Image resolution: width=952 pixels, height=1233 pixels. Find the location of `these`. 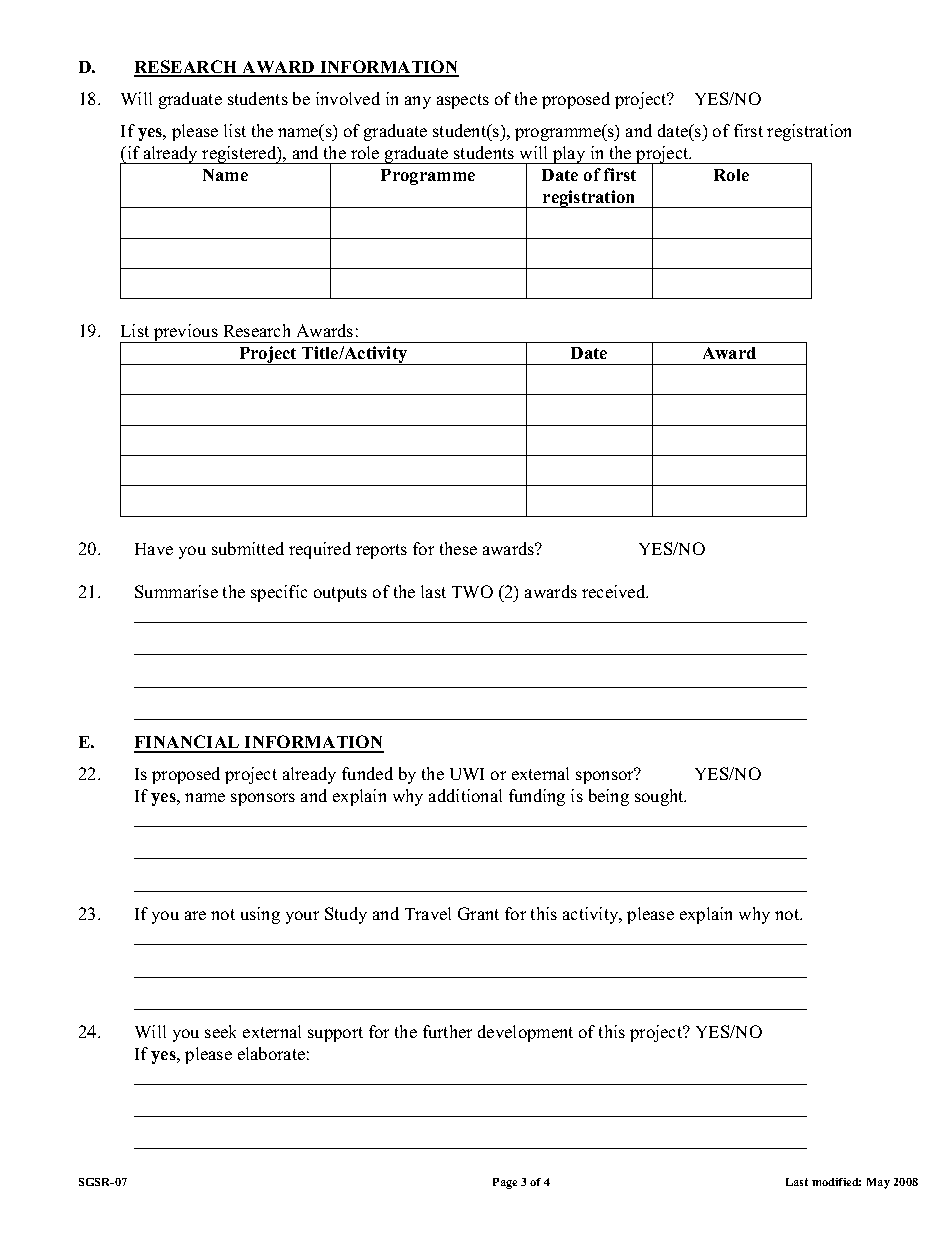

these is located at coordinates (458, 548).
